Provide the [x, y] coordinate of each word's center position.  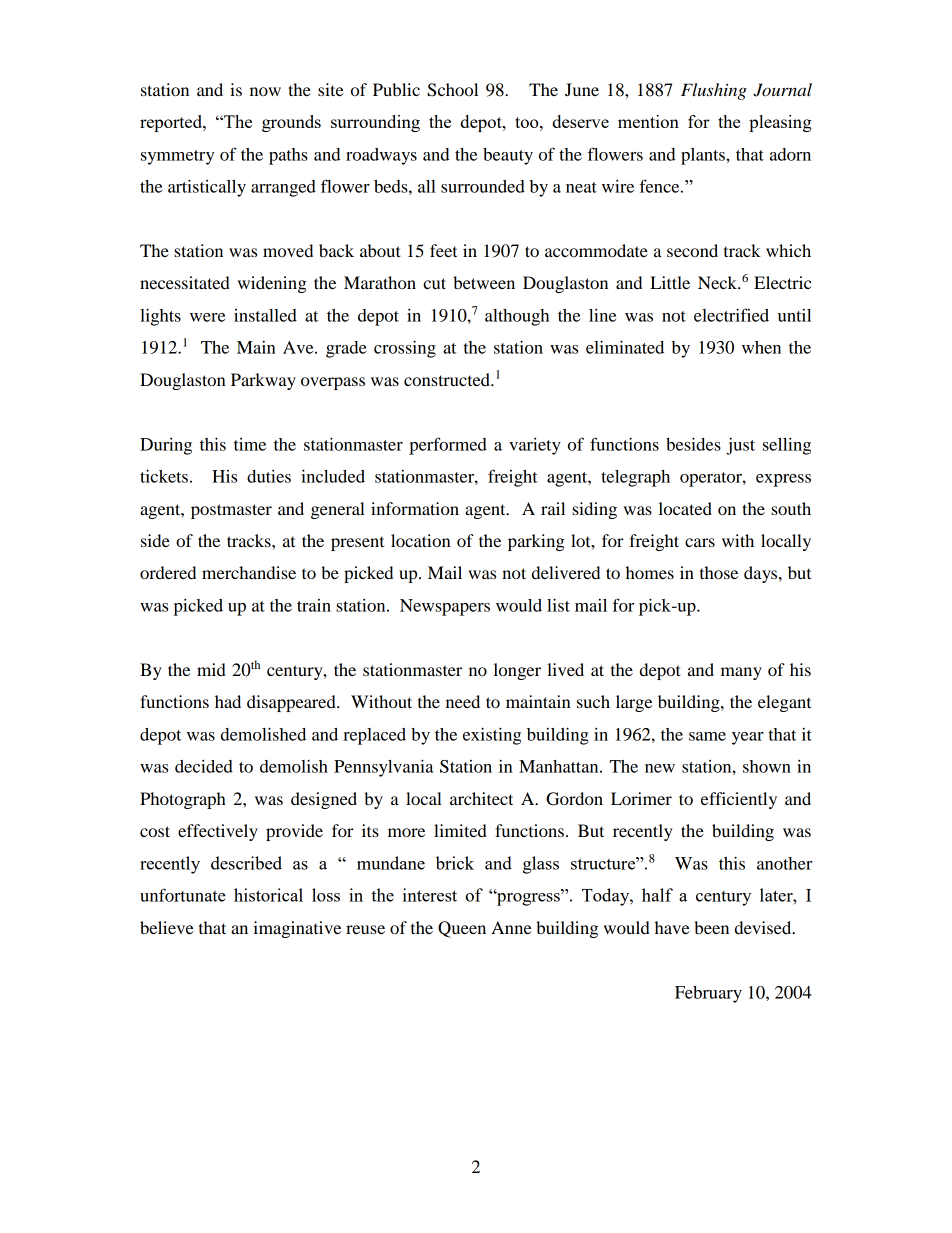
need [463, 701]
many [741, 673]
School [452, 90]
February [708, 994]
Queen [462, 929]
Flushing [714, 91]
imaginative [297, 929]
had [228, 701]
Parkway [263, 381]
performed [448, 446]
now [265, 91]
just [740, 446]
